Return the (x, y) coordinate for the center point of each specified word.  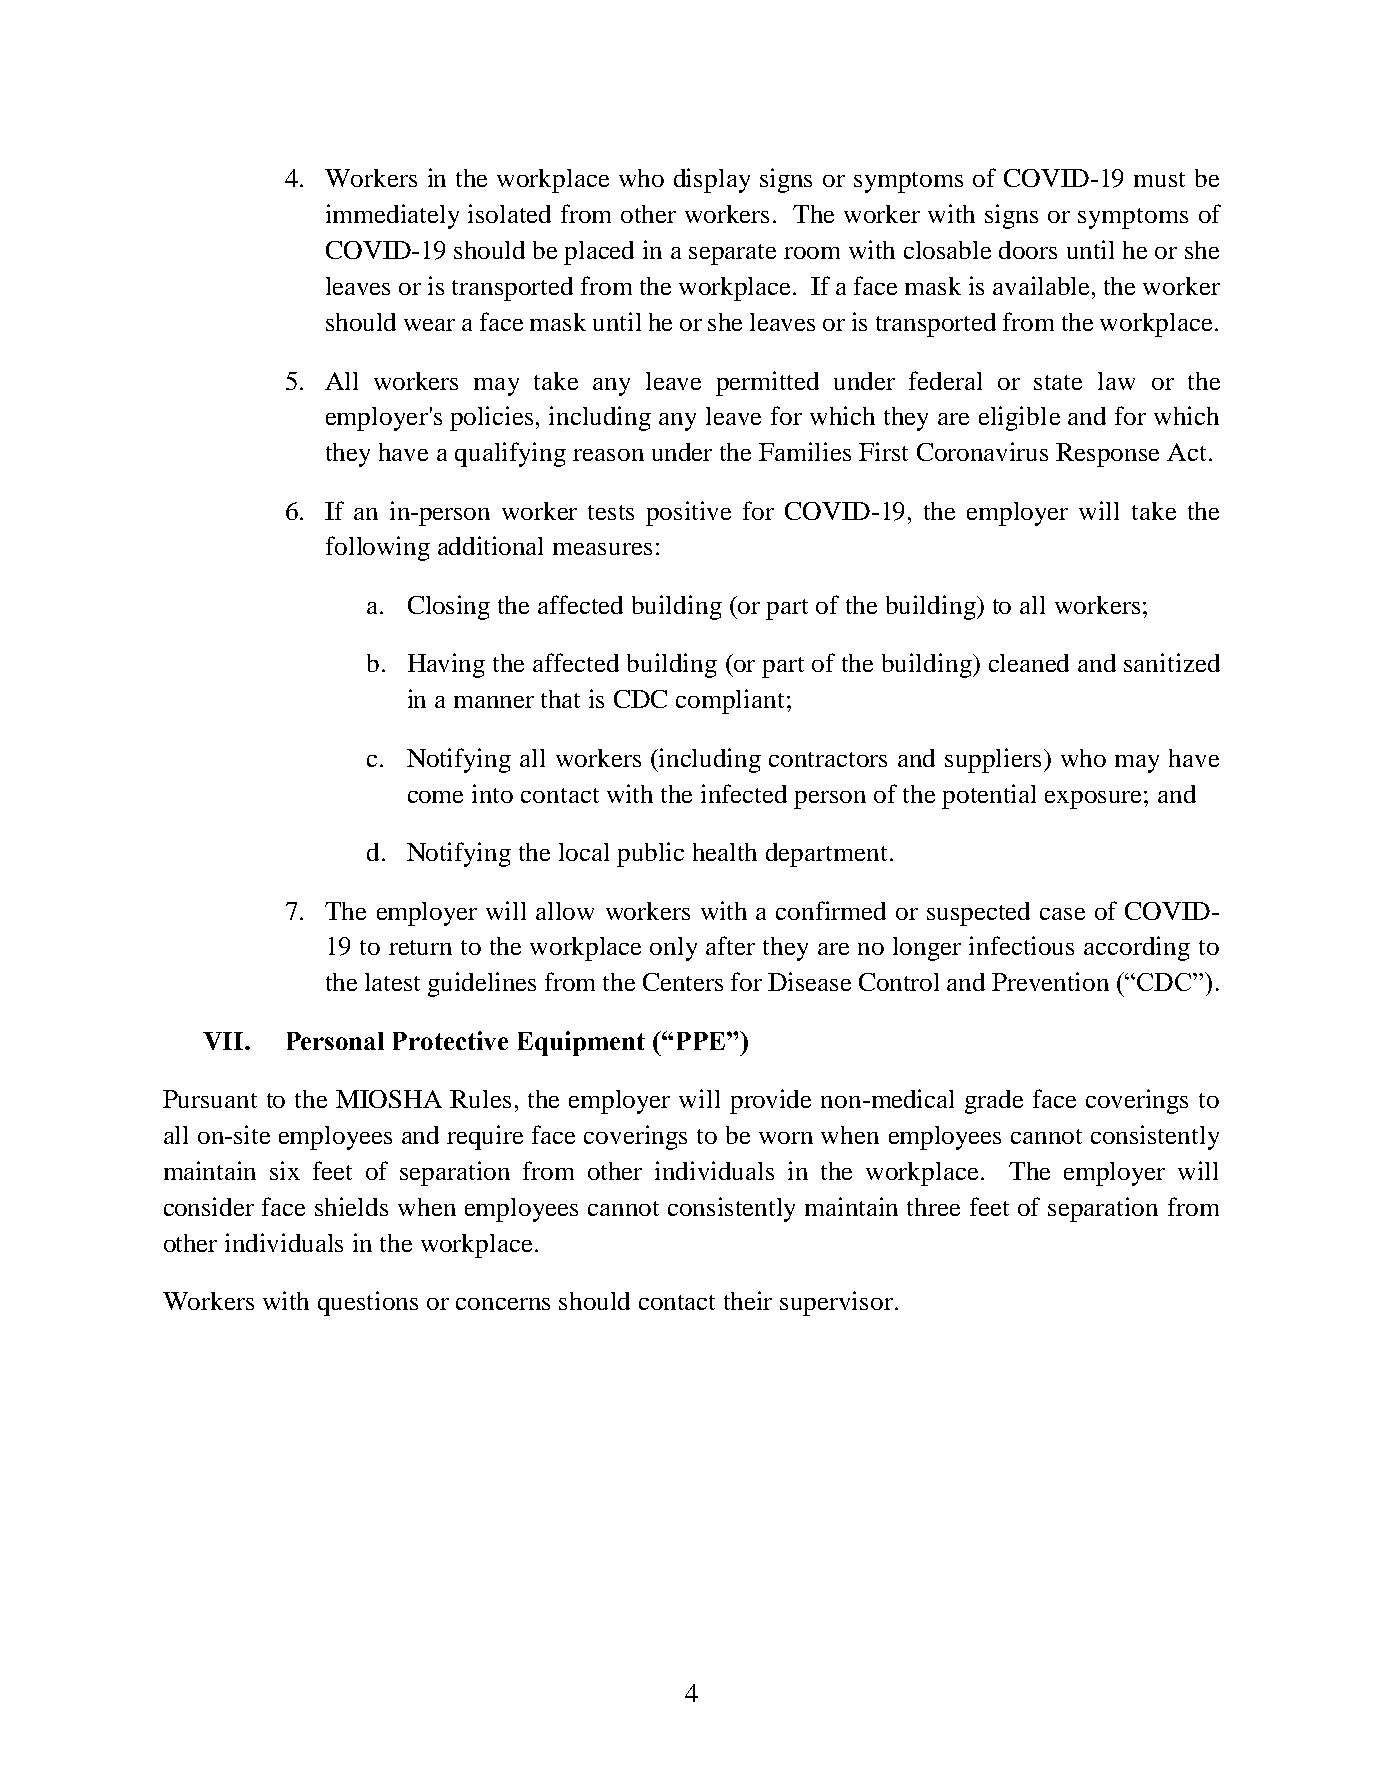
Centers (683, 982)
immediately (392, 216)
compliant (730, 701)
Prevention (1050, 981)
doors (1028, 250)
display (712, 180)
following (378, 548)
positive (688, 513)
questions (368, 1303)
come (435, 797)
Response (1107, 455)
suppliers (993, 760)
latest (392, 982)
